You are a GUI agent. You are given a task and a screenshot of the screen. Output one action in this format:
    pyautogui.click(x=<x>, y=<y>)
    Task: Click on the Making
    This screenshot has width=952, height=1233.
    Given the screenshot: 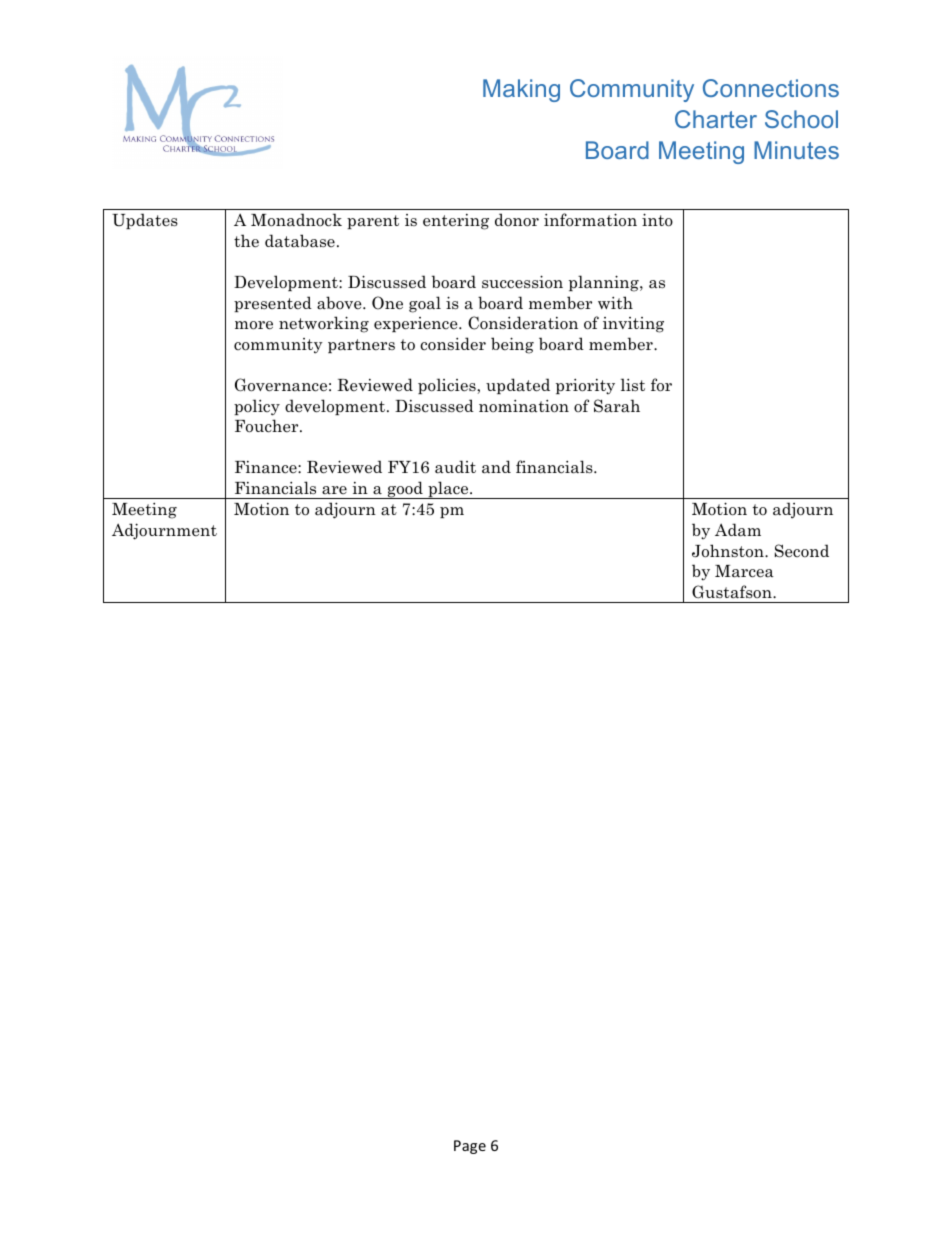 What is the action you would take?
    pyautogui.click(x=521, y=90)
